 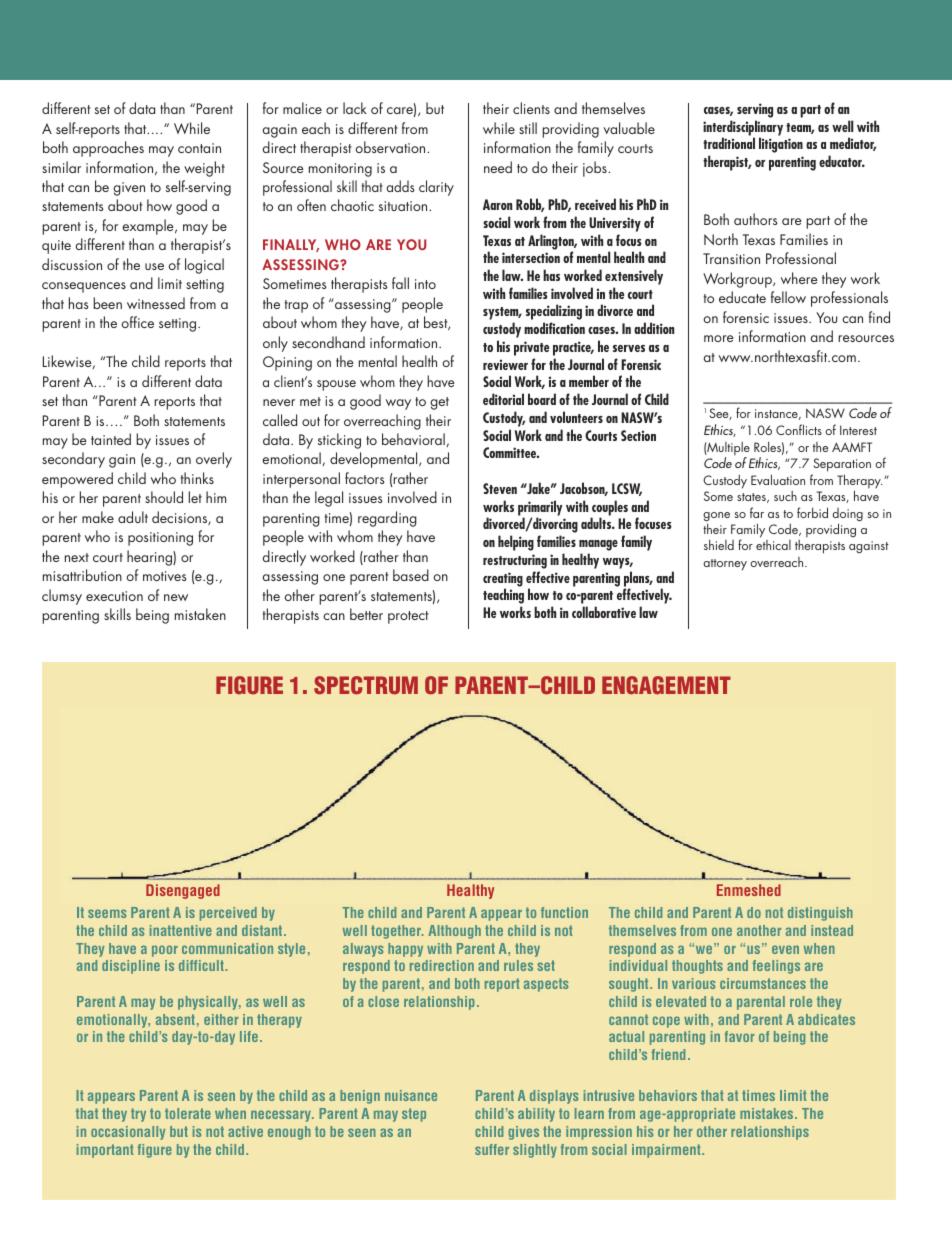 What do you see at coordinates (199, 148) in the document?
I see `contain` at bounding box center [199, 148].
